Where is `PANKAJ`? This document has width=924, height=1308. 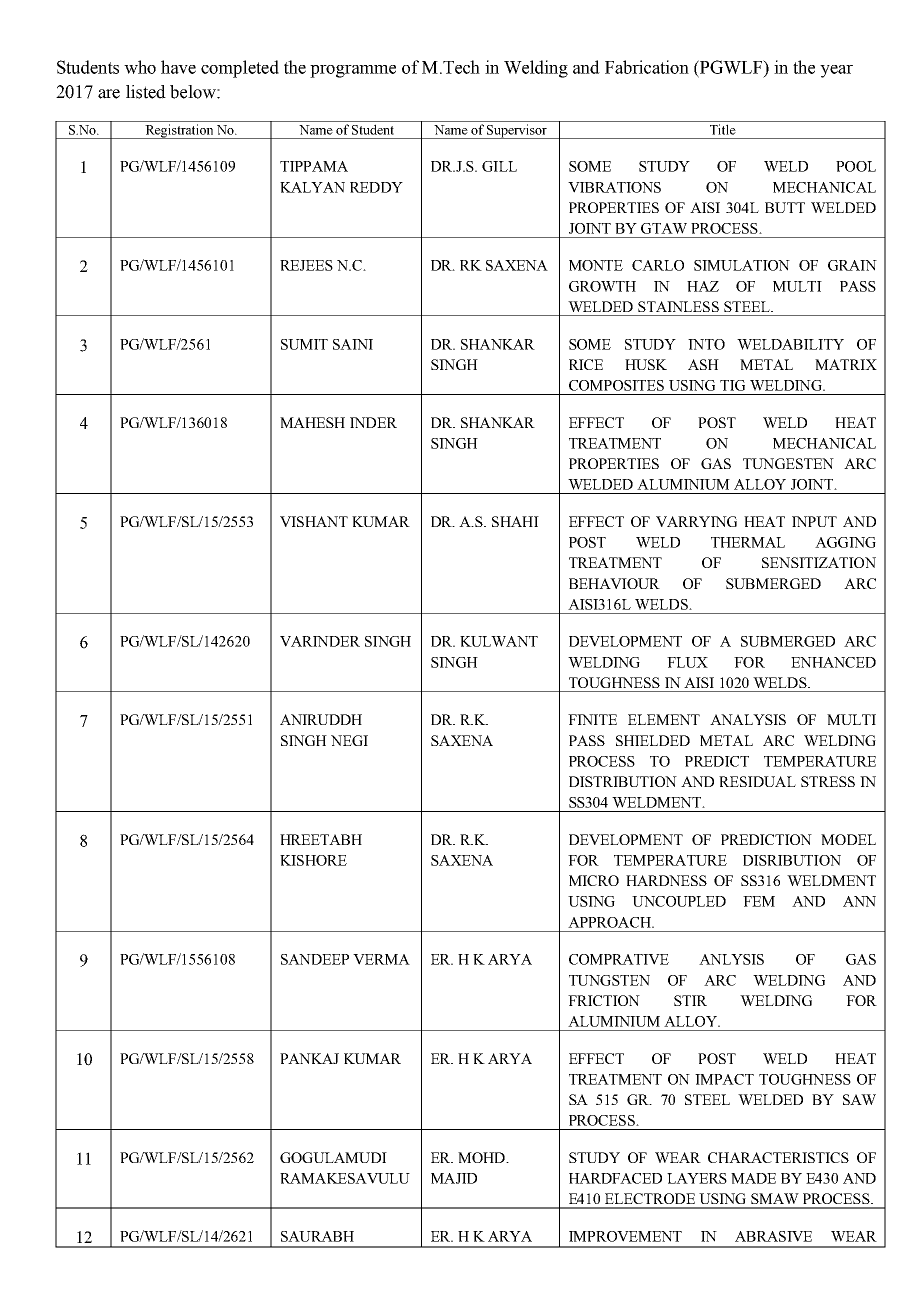
PANKAJ is located at coordinates (309, 1058).
